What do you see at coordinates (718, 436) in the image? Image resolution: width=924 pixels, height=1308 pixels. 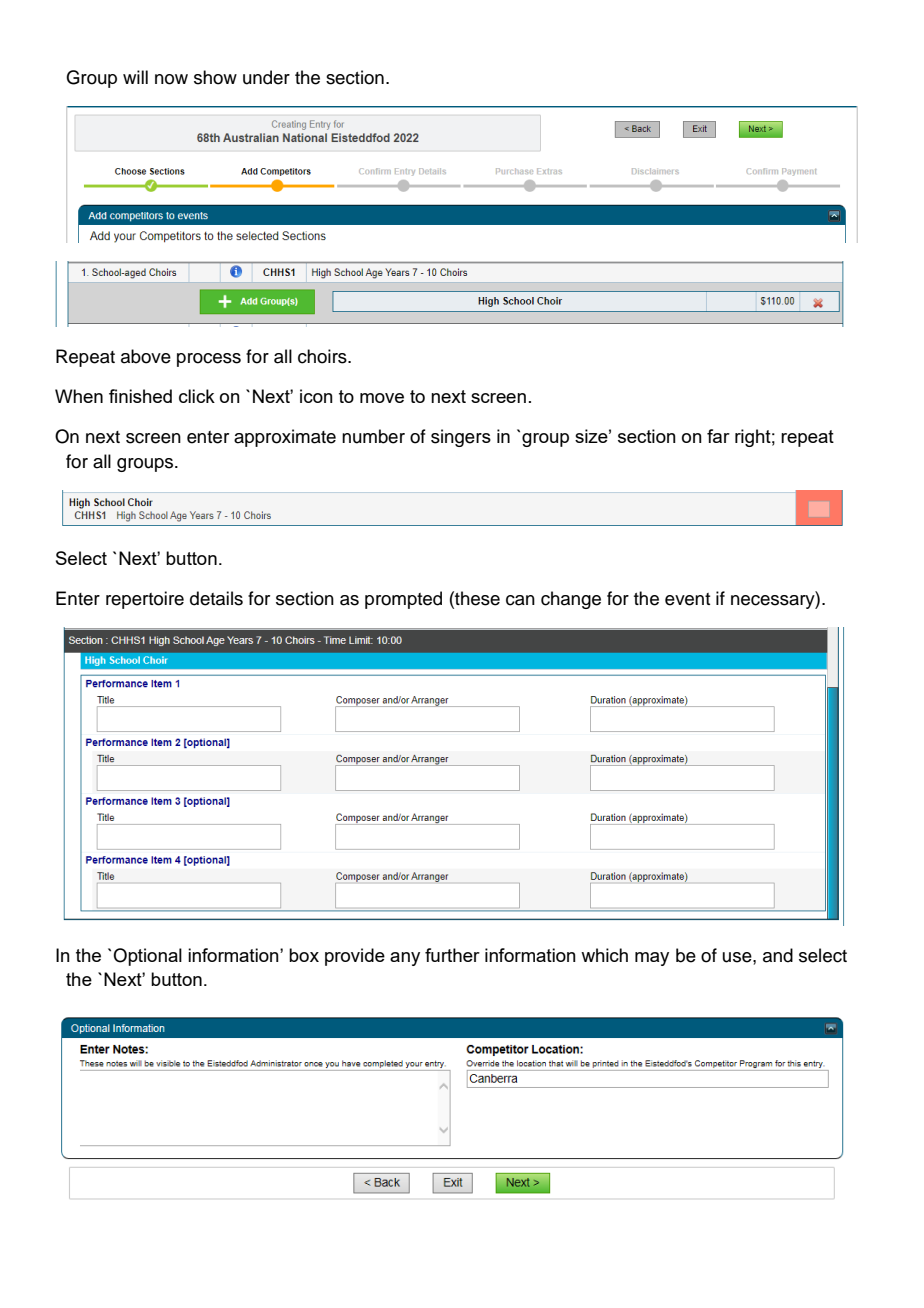 I see `far` at bounding box center [718, 436].
